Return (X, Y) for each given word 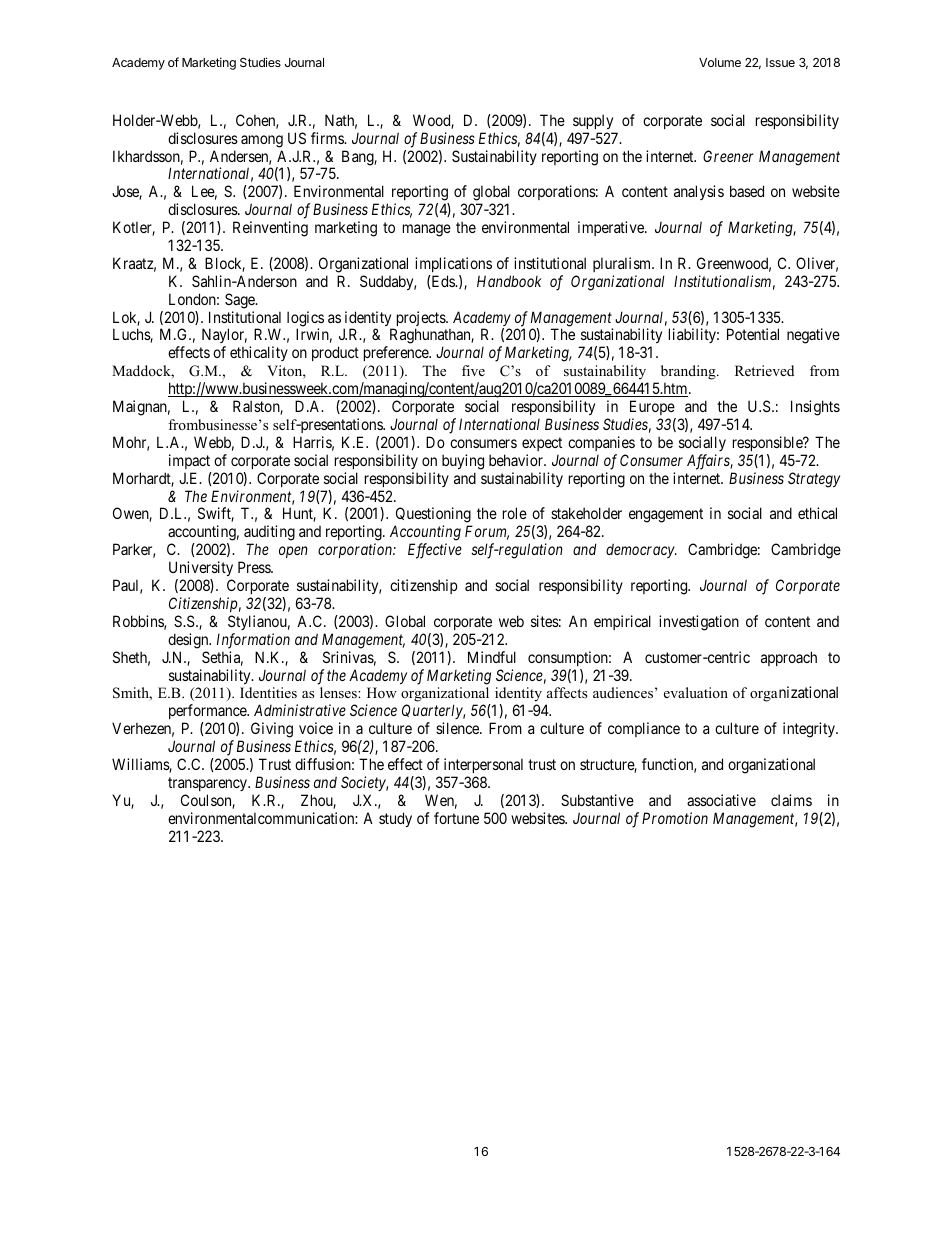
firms (328, 138)
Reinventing (270, 229)
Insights (815, 408)
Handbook (509, 281)
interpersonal (483, 767)
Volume (720, 62)
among (262, 141)
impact (189, 461)
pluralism (623, 264)
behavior (517, 460)
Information (253, 641)
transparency (208, 786)
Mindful (492, 657)
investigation (699, 623)
